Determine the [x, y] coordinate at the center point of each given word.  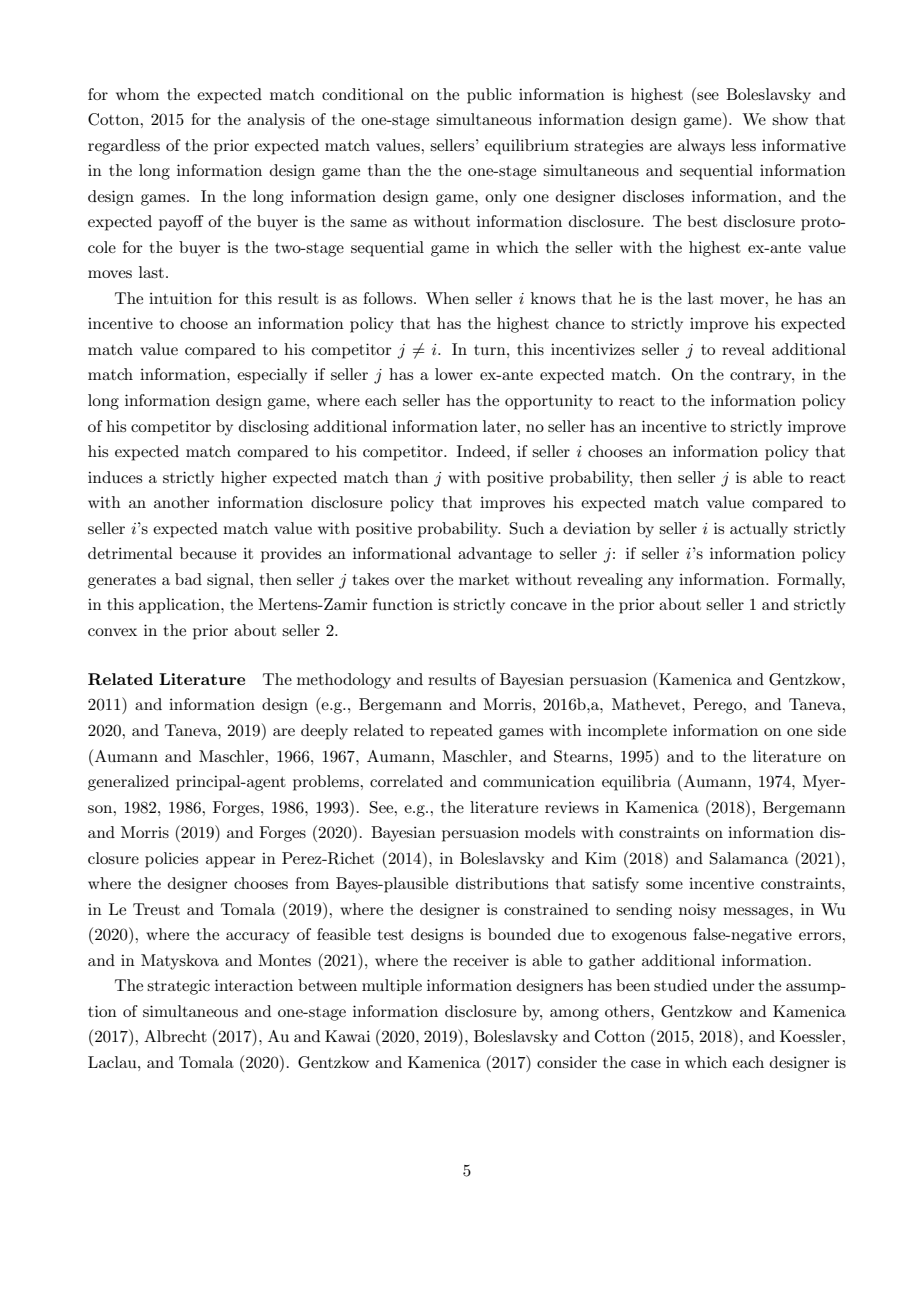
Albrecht [175, 1036]
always [701, 147]
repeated [461, 732]
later [500, 426]
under [734, 985]
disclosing [274, 428]
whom [137, 94]
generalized [128, 783]
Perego [719, 706]
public [489, 96]
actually [759, 530]
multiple [392, 987]
